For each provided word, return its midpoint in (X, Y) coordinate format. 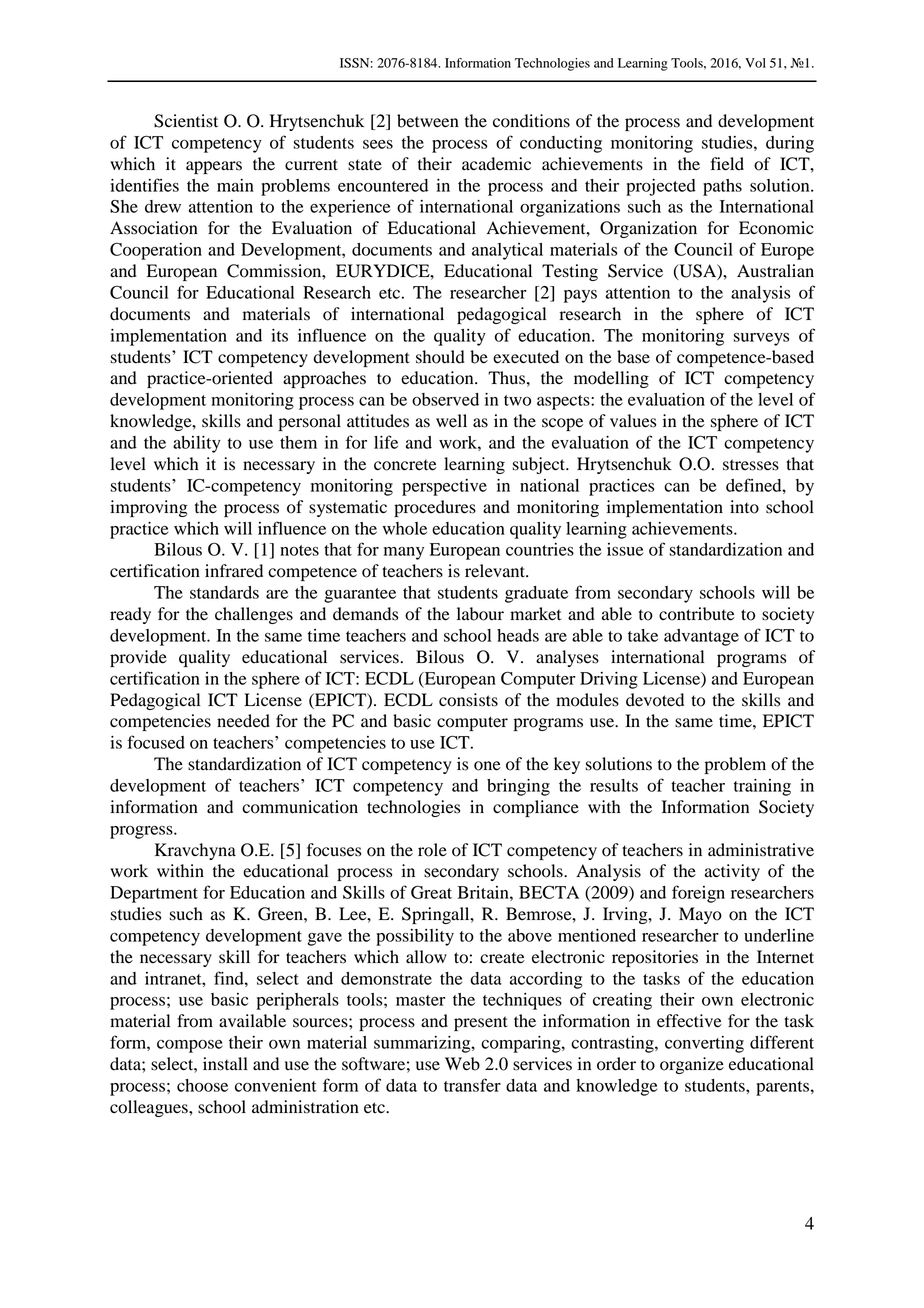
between (428, 121)
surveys (761, 339)
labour (480, 614)
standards (224, 592)
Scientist (186, 121)
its (279, 335)
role (432, 850)
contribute (697, 614)
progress (142, 832)
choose (202, 1085)
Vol (755, 63)
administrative (761, 850)
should (440, 357)
